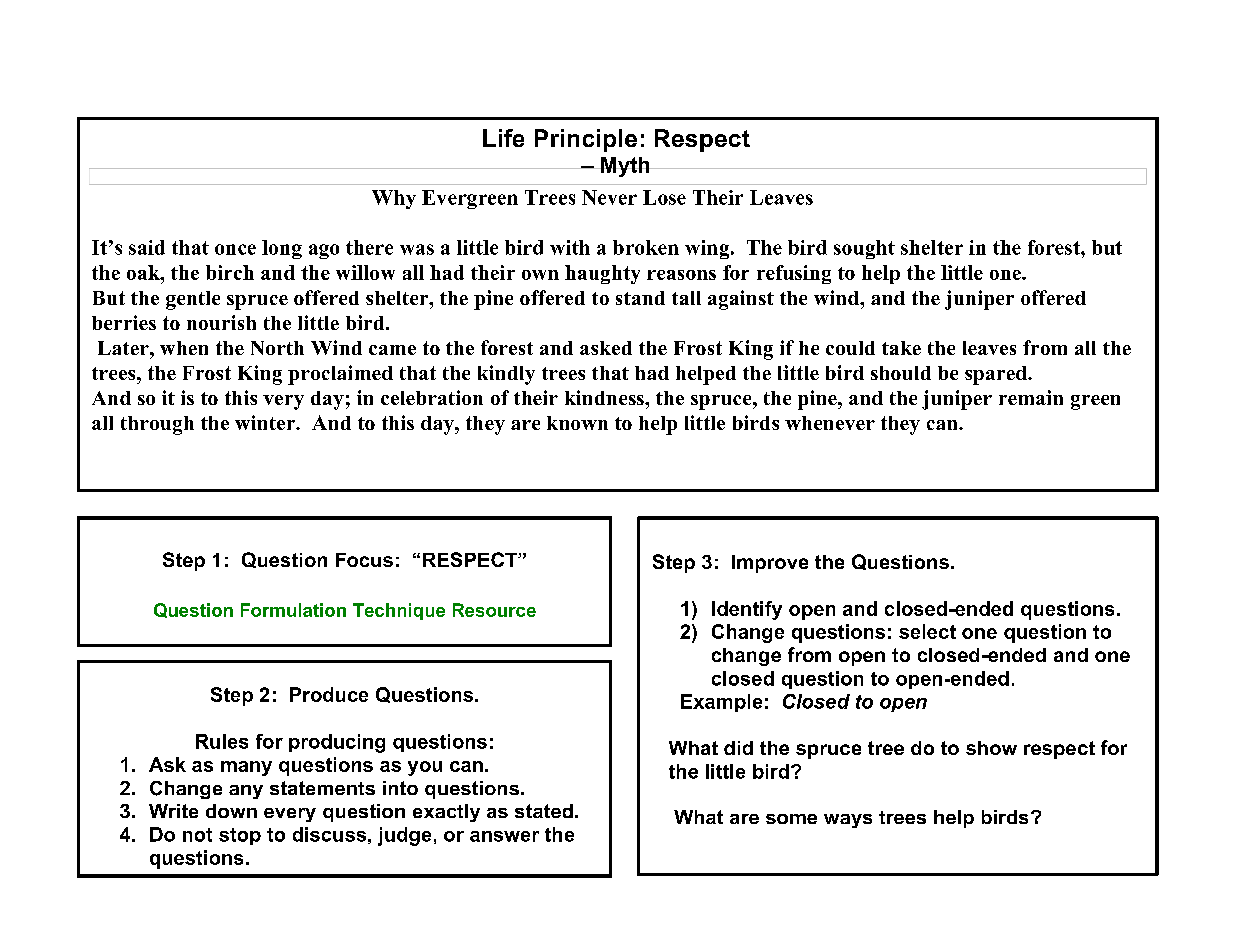 This screenshot has height=952, width=1233. Describe the element at coordinates (577, 423) in the screenshot. I see `known` at that location.
